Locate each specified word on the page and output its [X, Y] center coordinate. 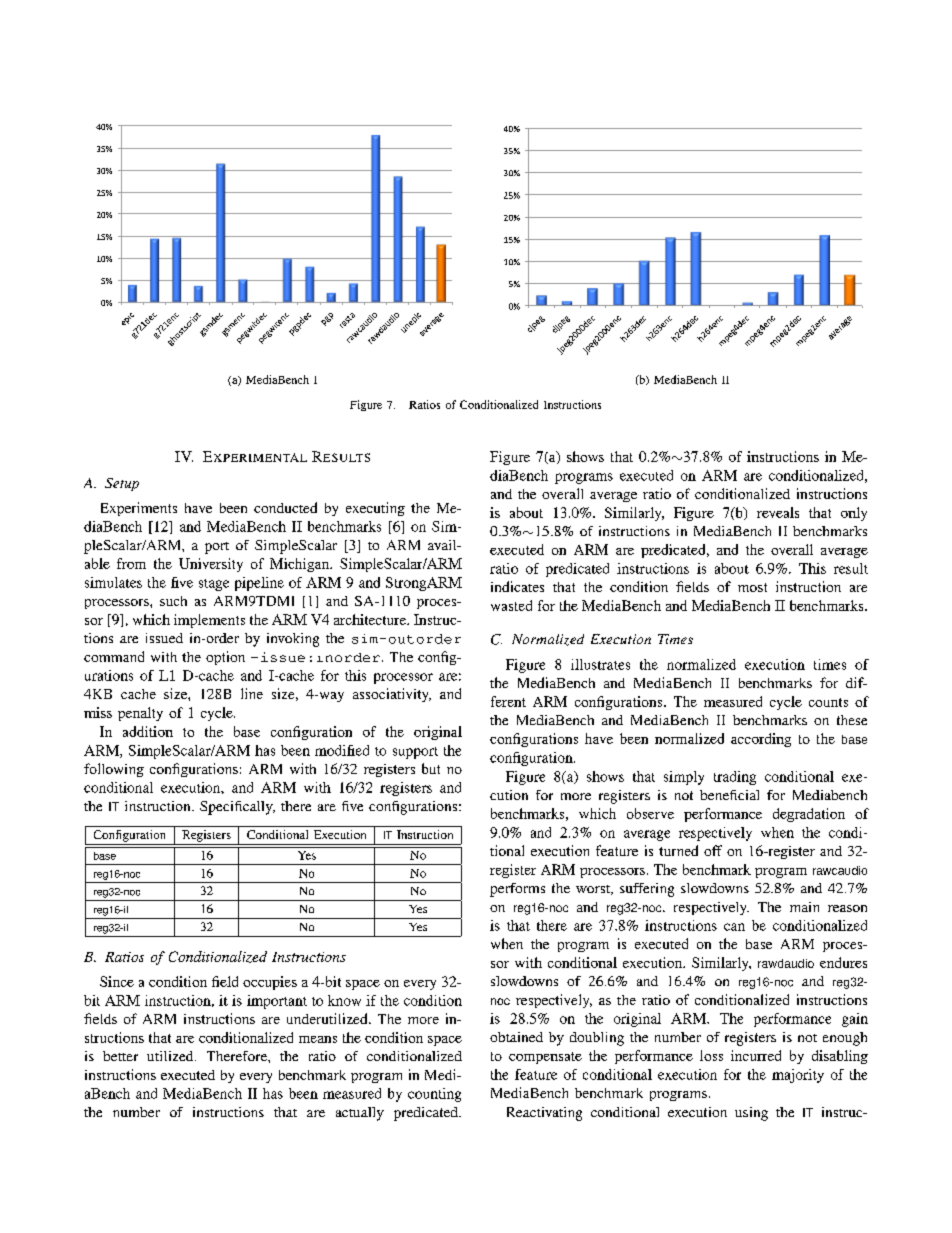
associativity [392, 695]
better [120, 1056]
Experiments [139, 509]
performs [517, 890]
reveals [778, 512]
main [804, 907]
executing [375, 509]
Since [117, 981]
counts [828, 702]
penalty [140, 714]
